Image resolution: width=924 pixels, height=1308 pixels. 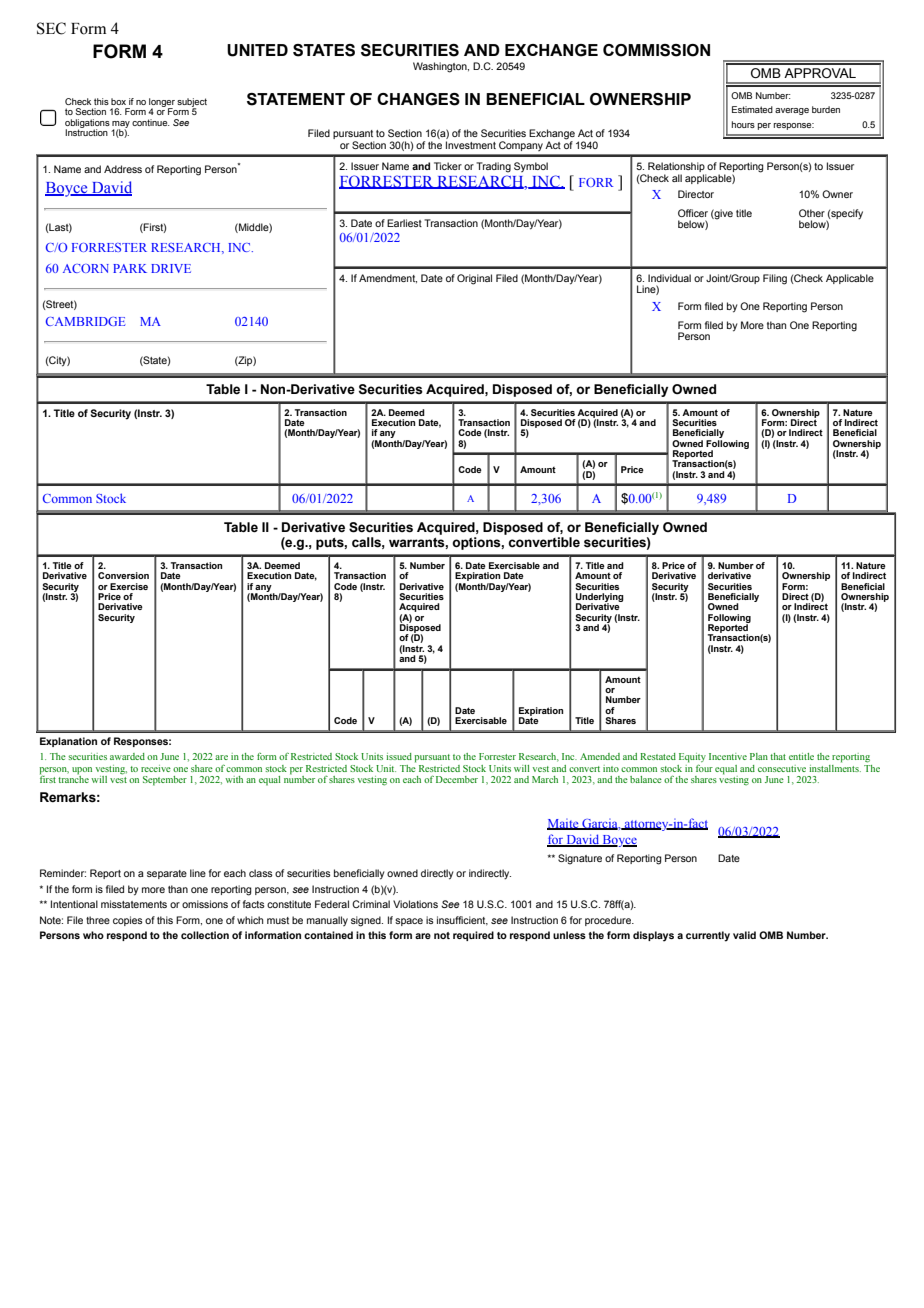 I want to click on Individual, so click(x=669, y=278).
